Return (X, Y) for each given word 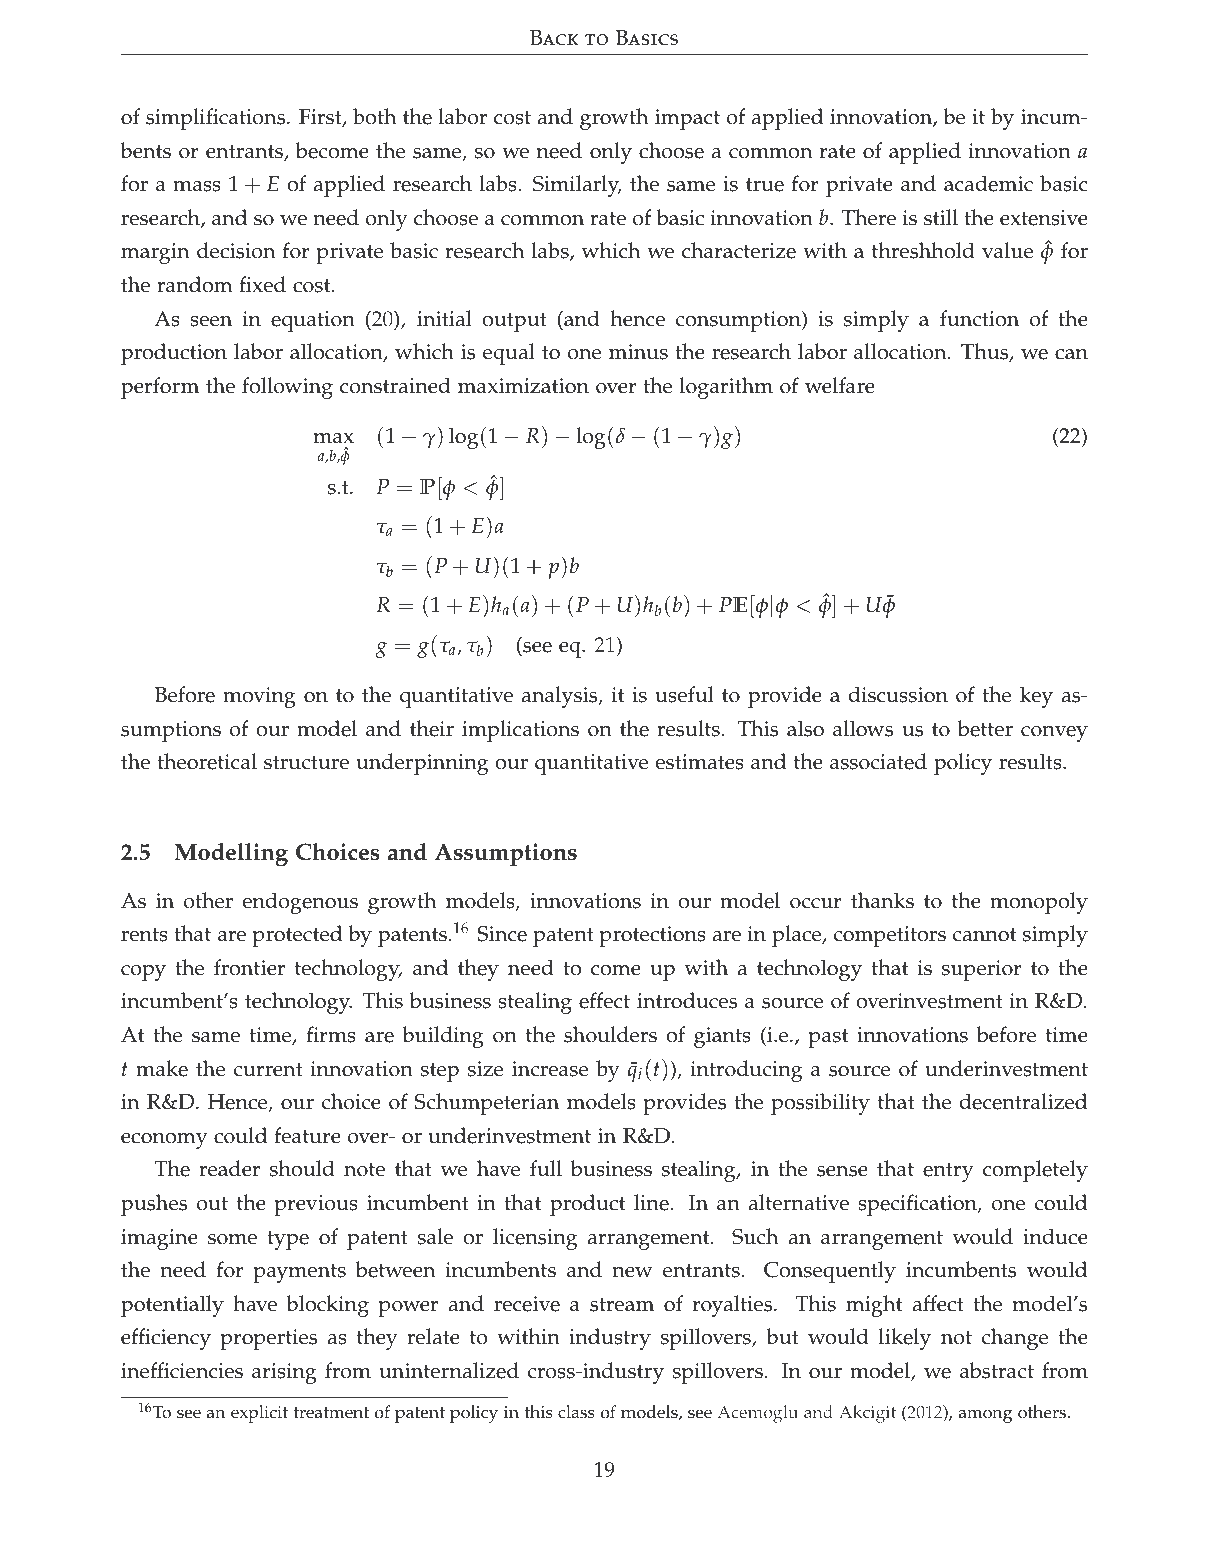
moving (259, 697)
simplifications (217, 119)
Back (554, 38)
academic (988, 183)
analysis (560, 697)
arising (284, 1373)
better (985, 728)
